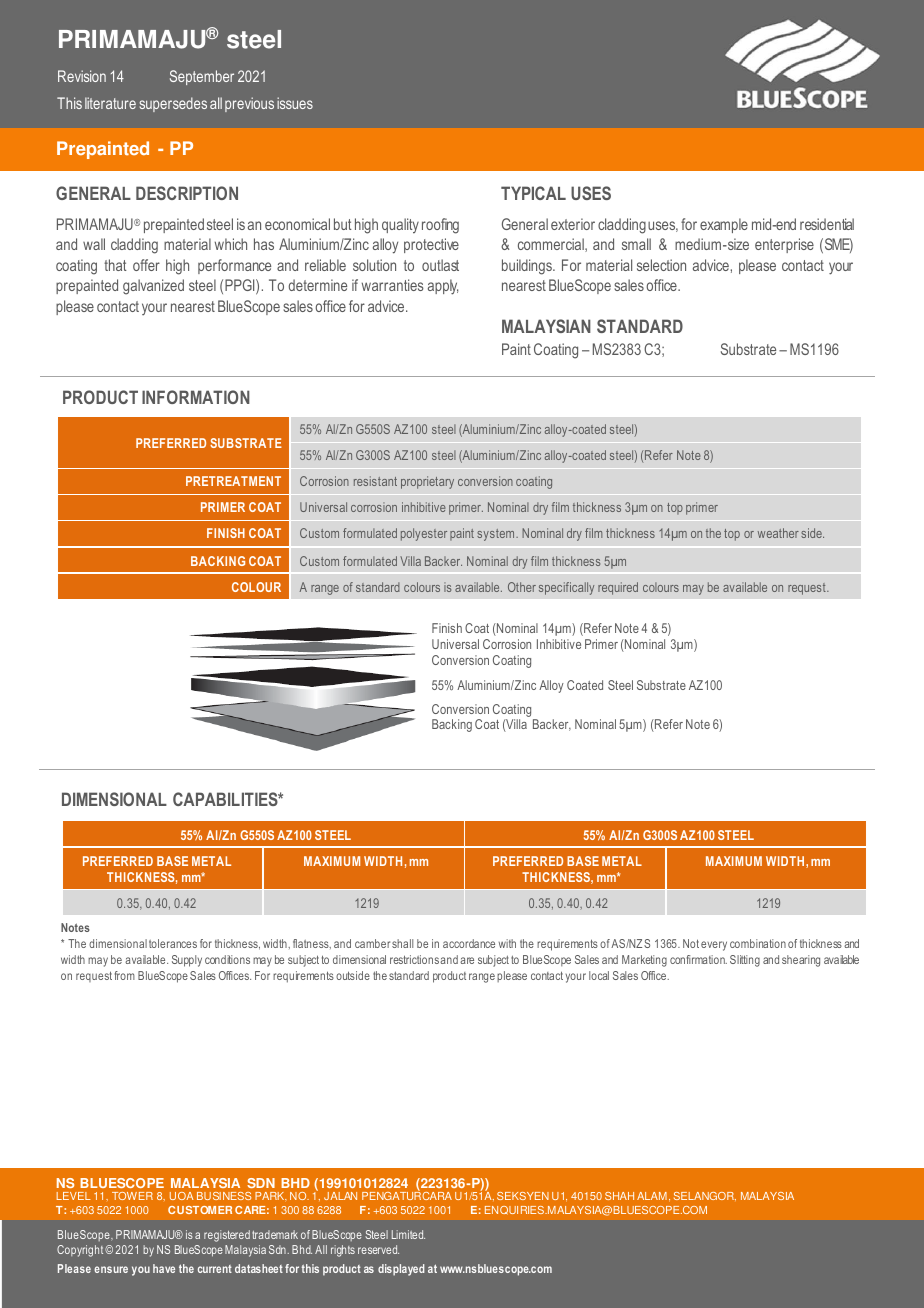 Image resolution: width=924 pixels, height=1308 pixels. What do you see at coordinates (522, 587) in the screenshot?
I see `Other` at bounding box center [522, 587].
